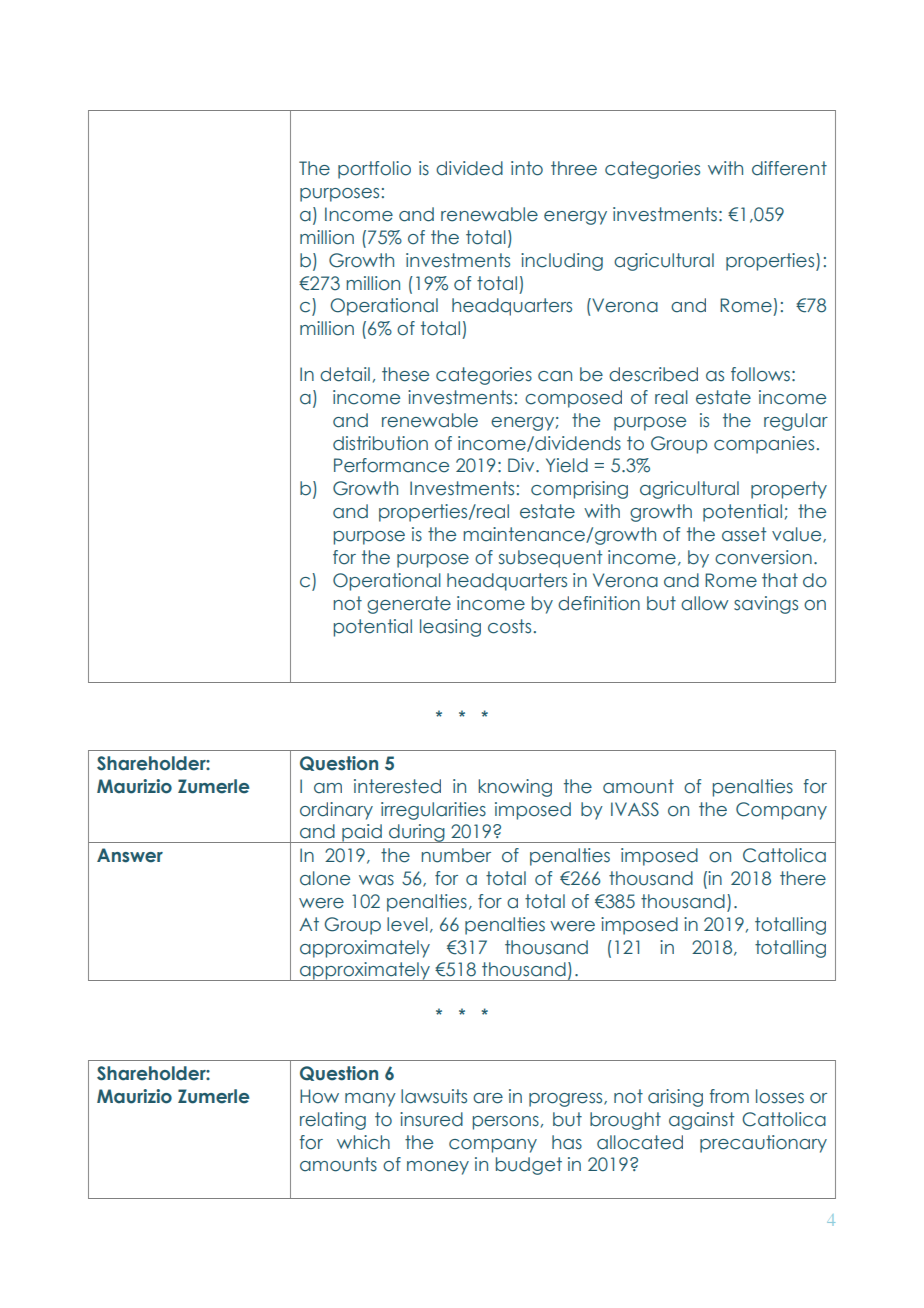 This screenshot has width=924, height=1308. Describe the element at coordinates (456, 855) in the screenshot. I see `number` at that location.
